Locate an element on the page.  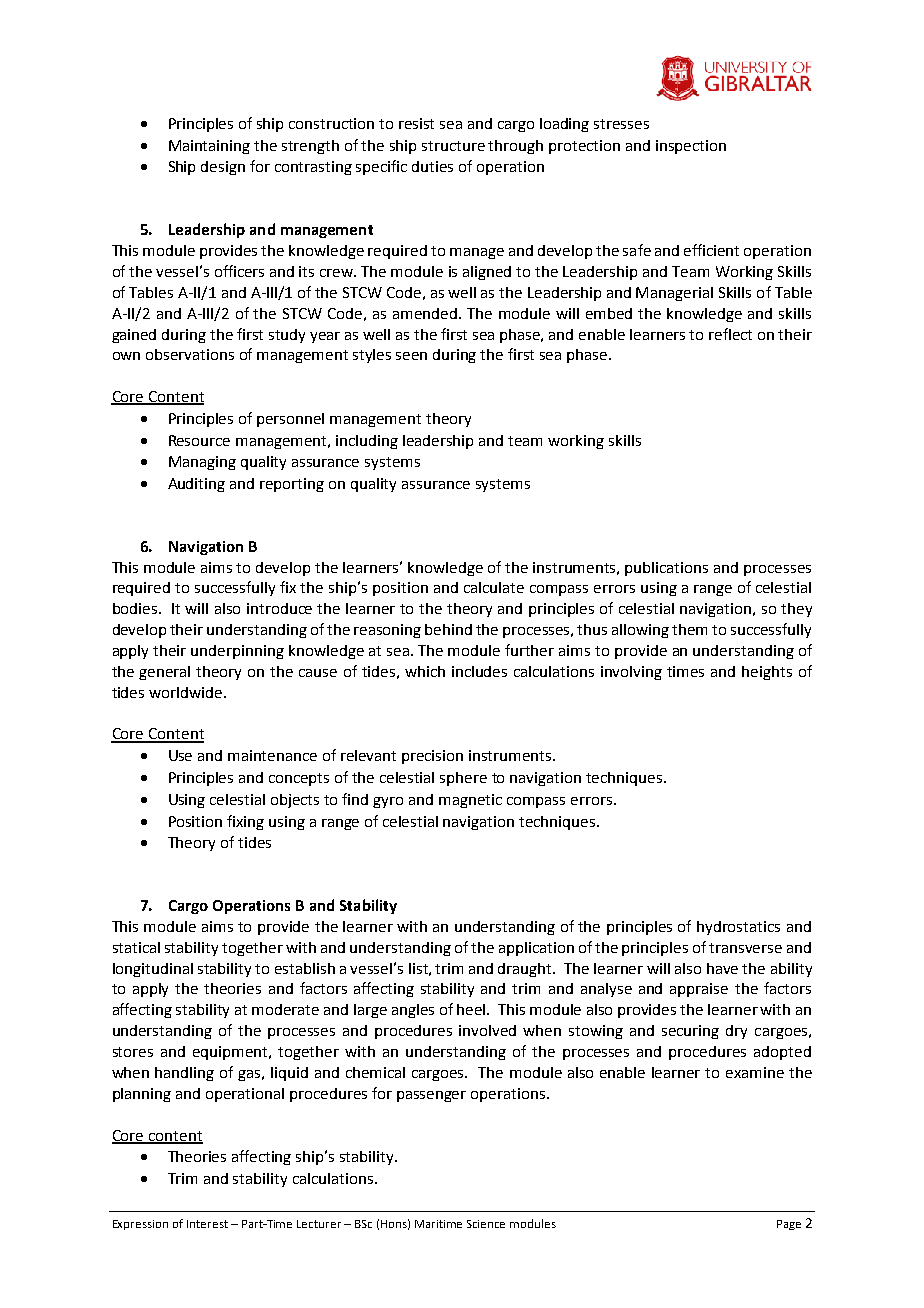
Interest is located at coordinates (207, 1224).
